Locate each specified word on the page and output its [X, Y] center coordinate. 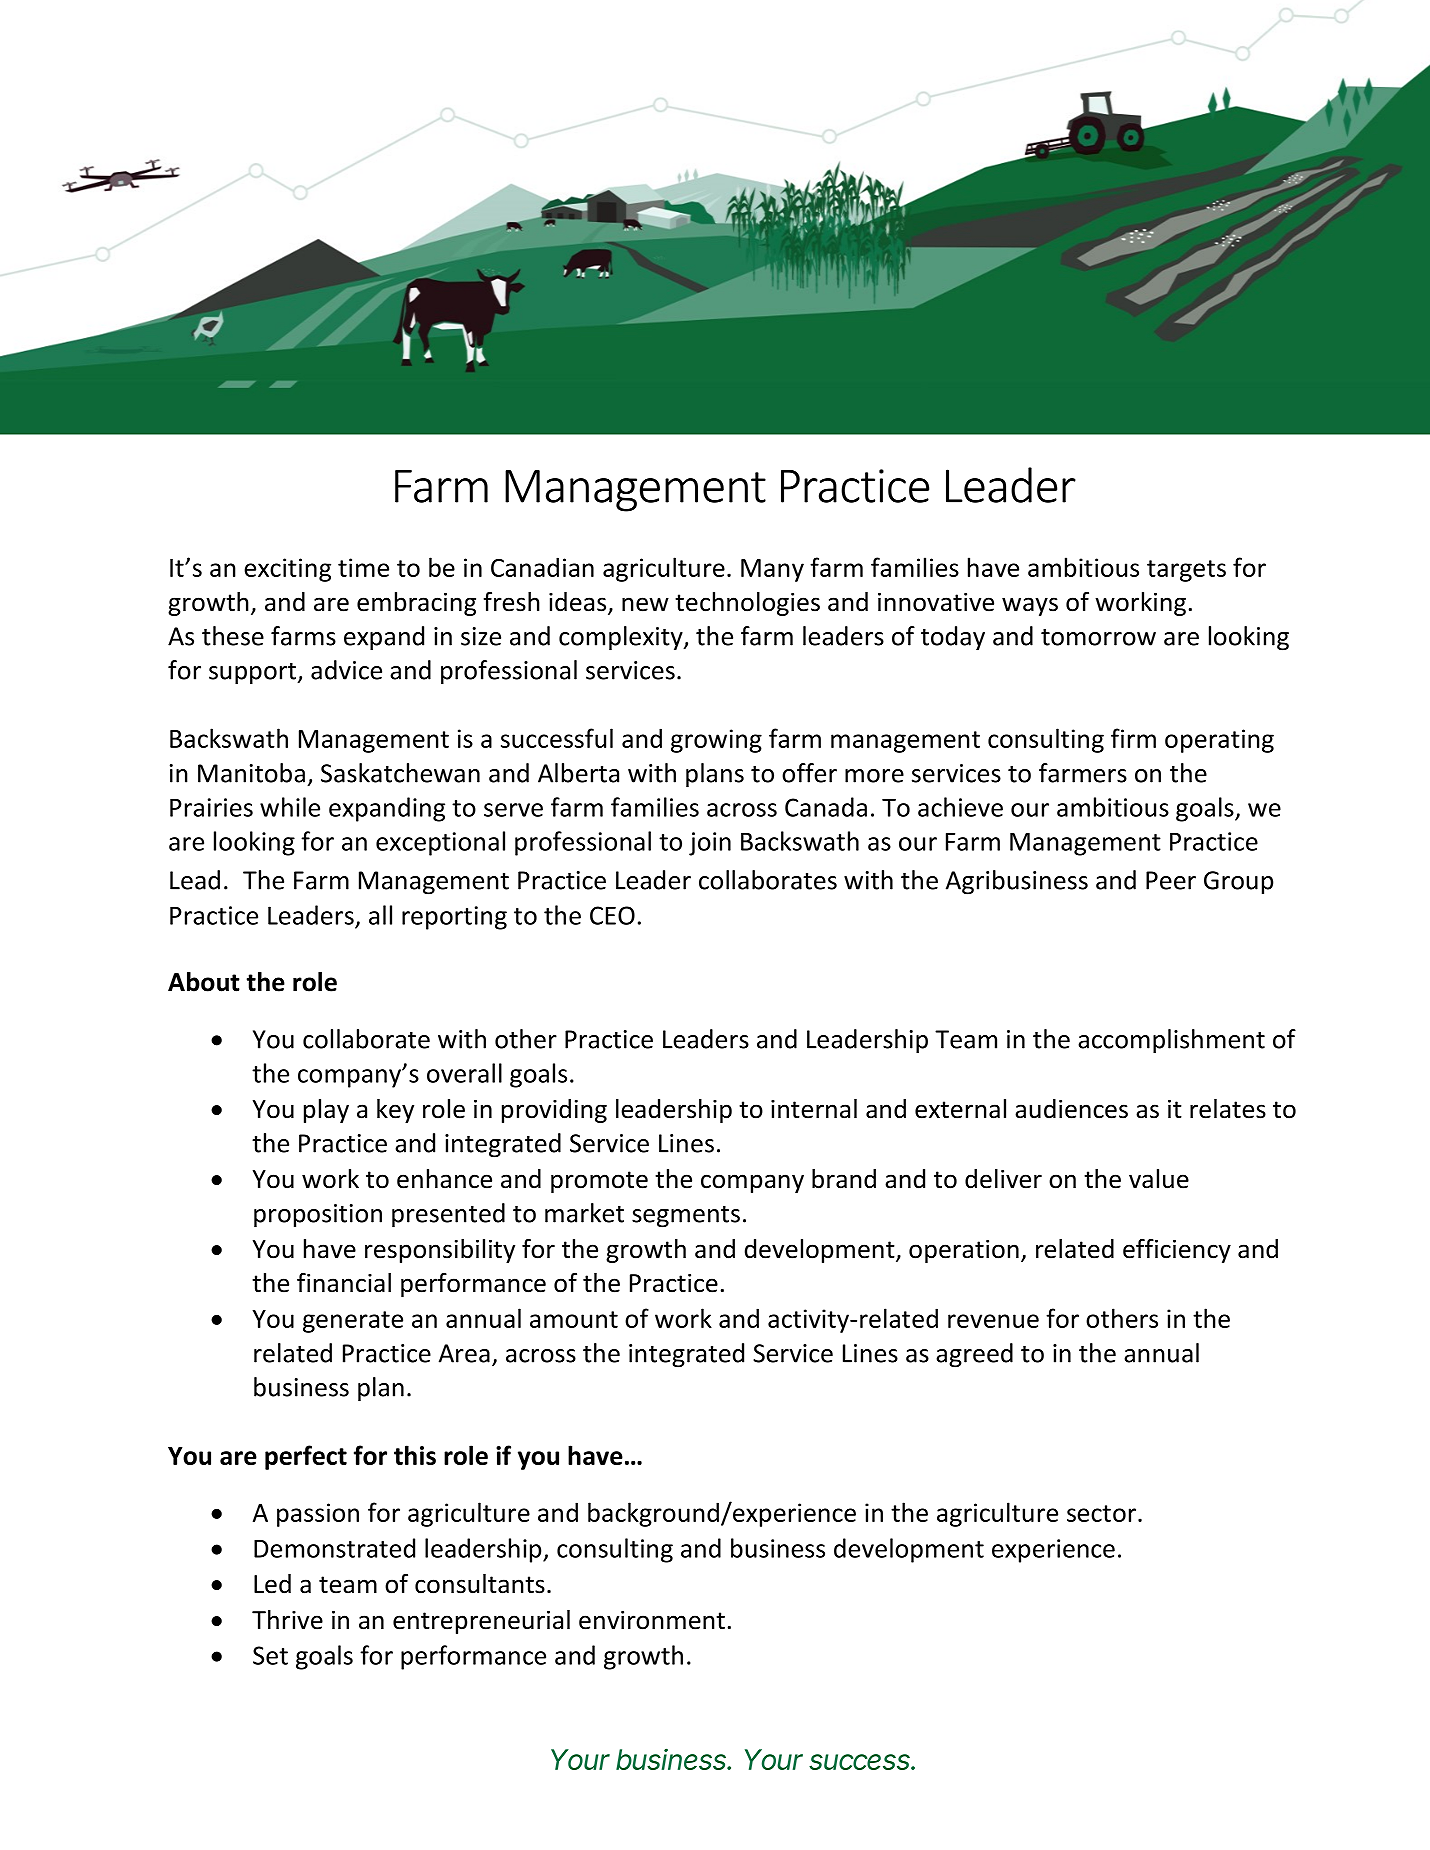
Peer [1171, 880]
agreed [974, 1355]
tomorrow [1098, 637]
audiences [1071, 1109]
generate [353, 1322]
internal [814, 1109]
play [326, 1111]
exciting [287, 570]
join [710, 844]
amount [574, 1319]
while [290, 807]
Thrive [287, 1620]
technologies [747, 604]
